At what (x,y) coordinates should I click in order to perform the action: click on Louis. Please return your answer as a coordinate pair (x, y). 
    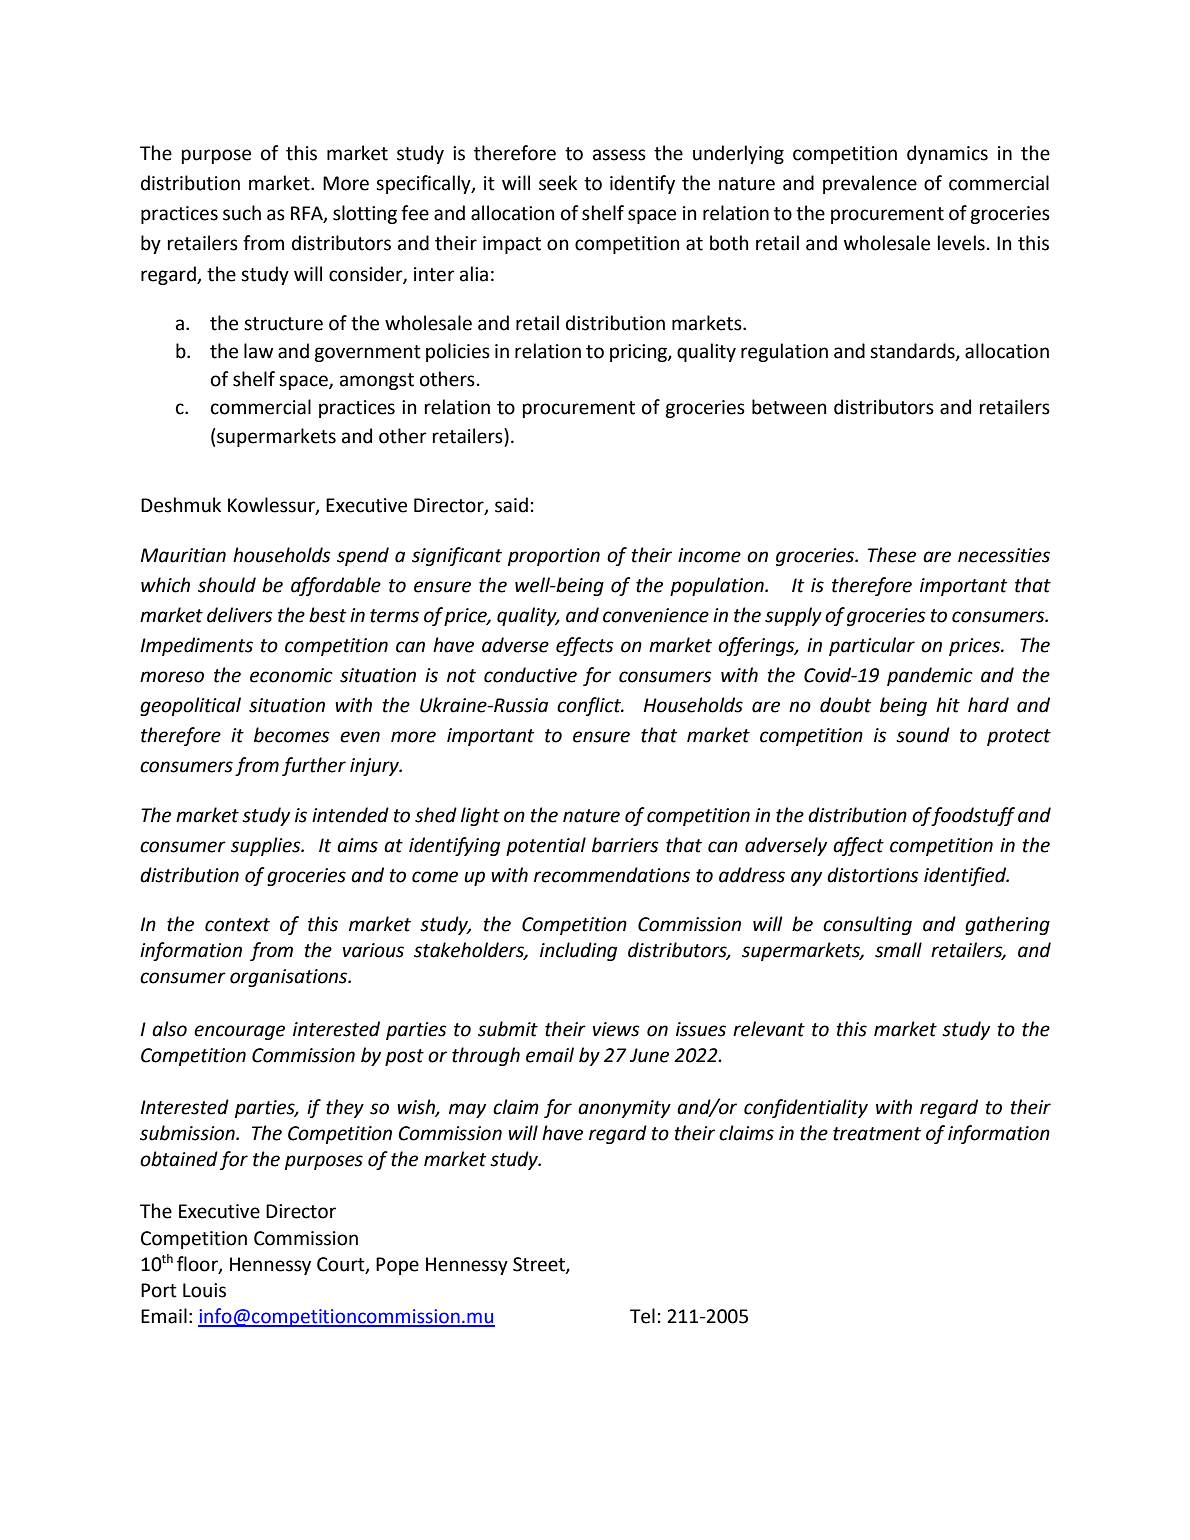
    Looking at the image, I should click on (204, 1290).
